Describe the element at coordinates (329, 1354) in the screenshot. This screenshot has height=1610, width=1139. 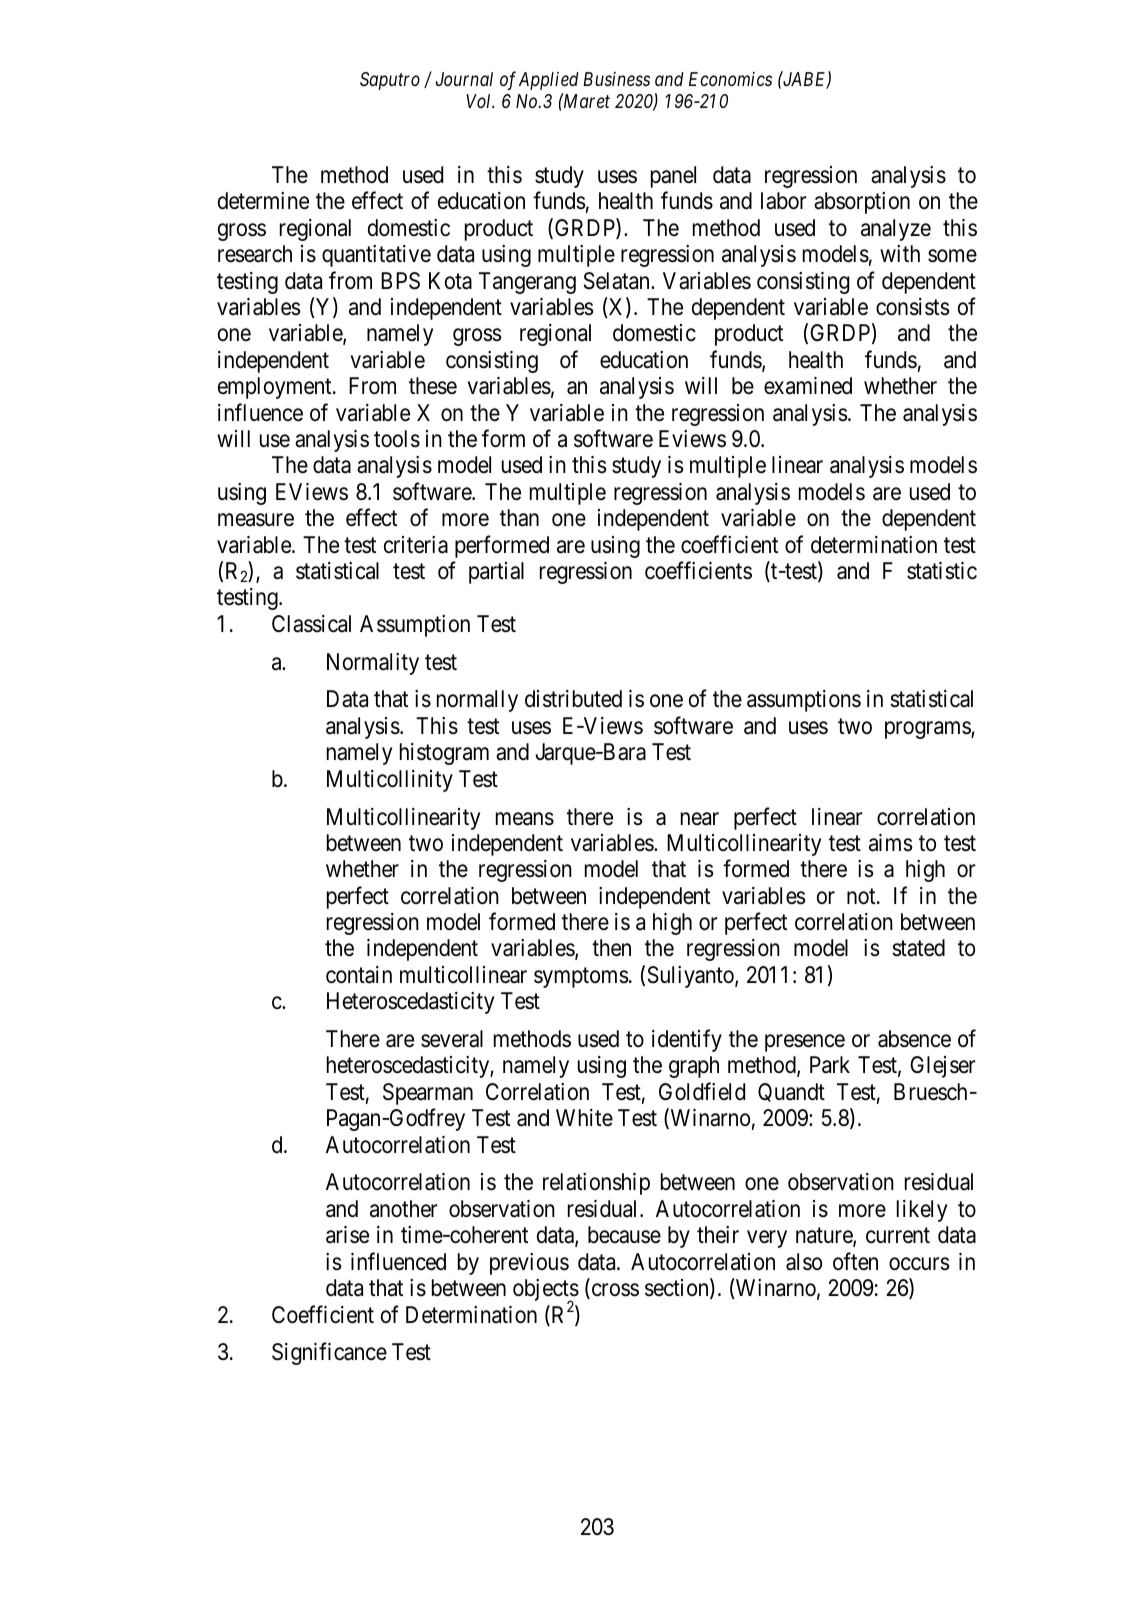
I see `Significance` at that location.
